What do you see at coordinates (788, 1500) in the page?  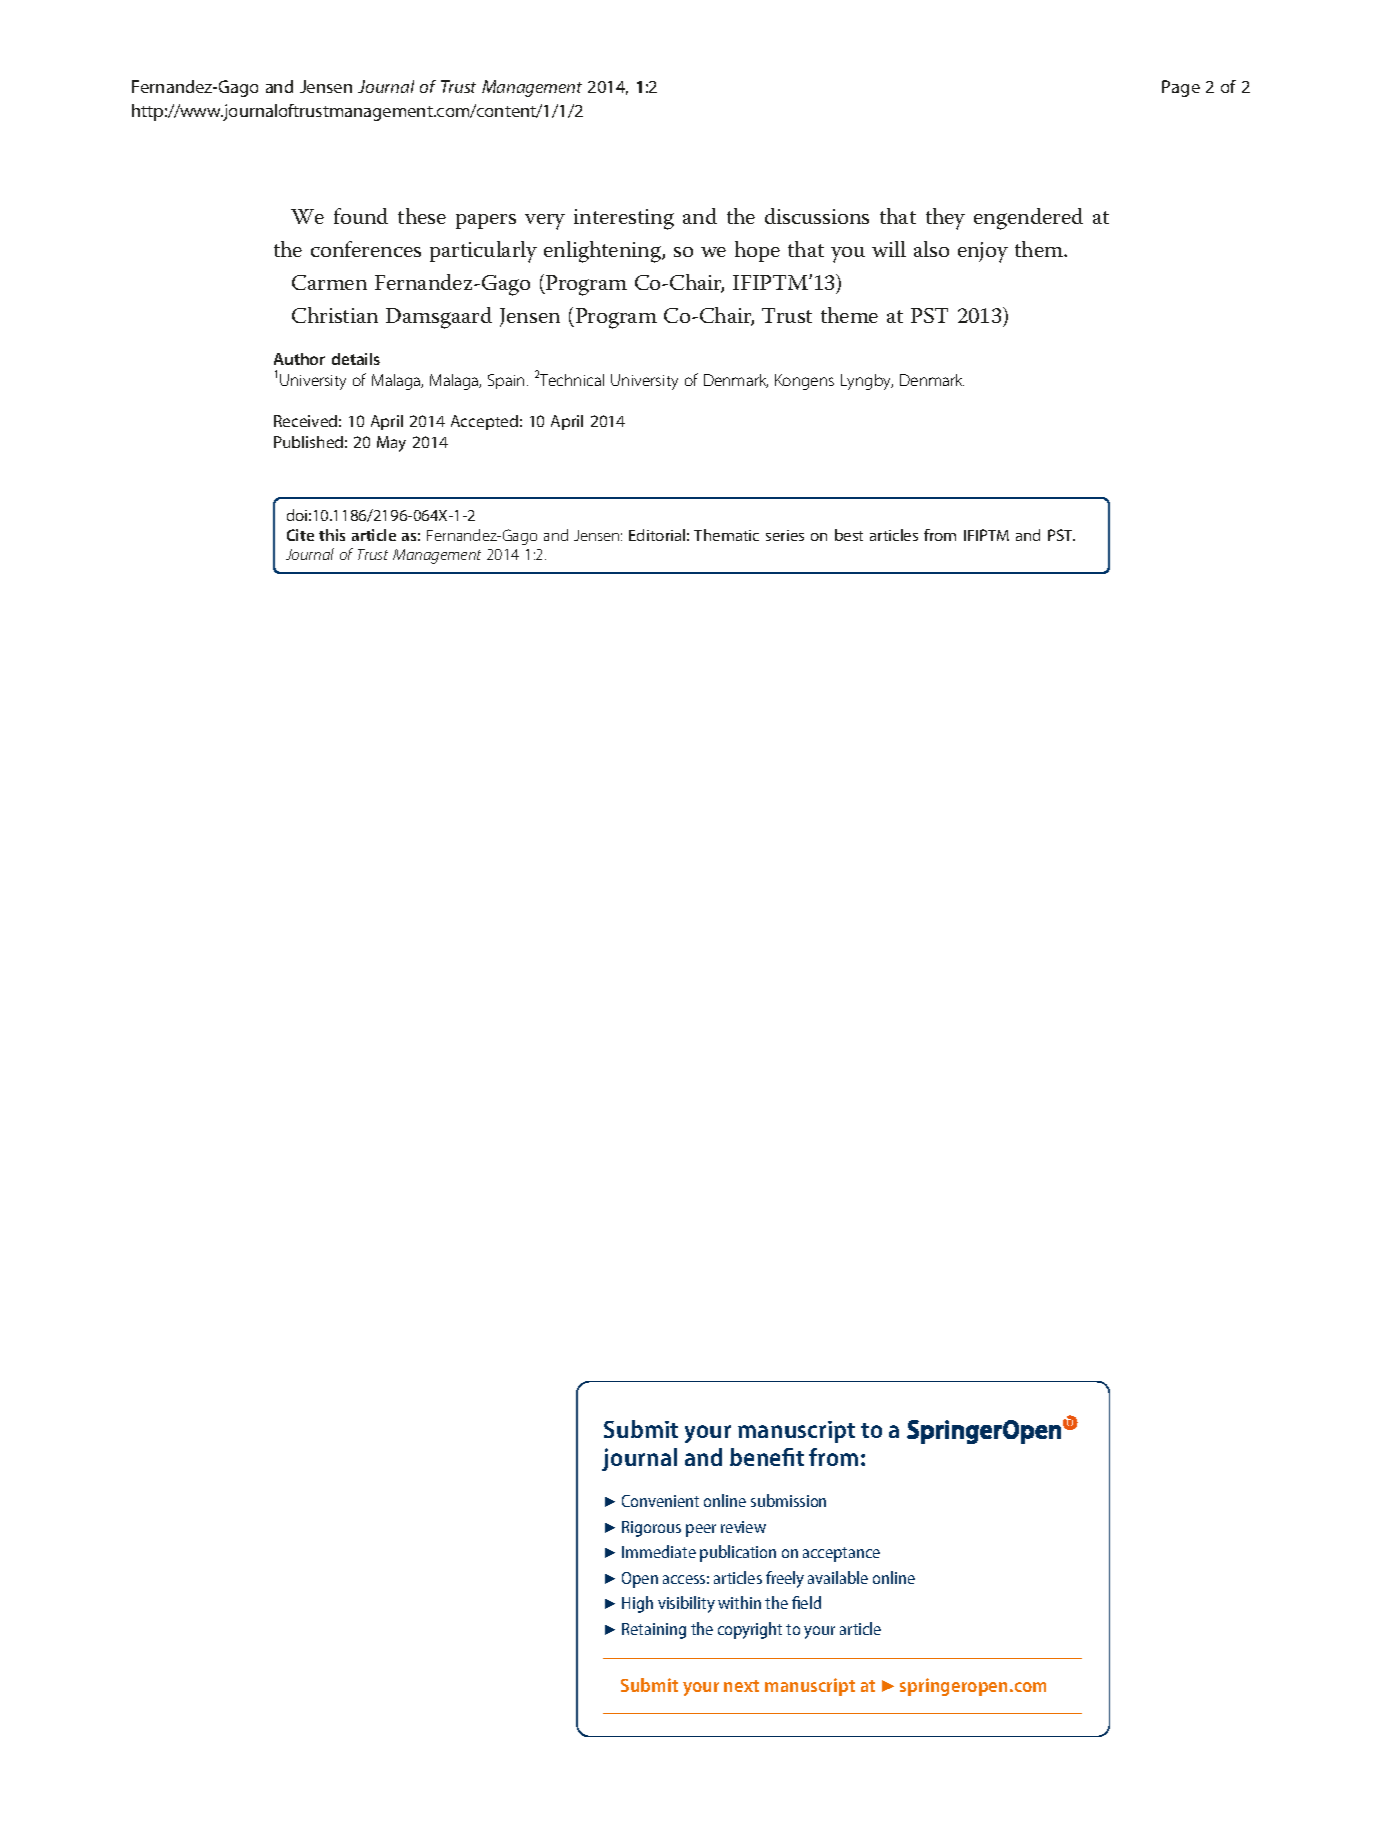 I see `submission` at bounding box center [788, 1500].
